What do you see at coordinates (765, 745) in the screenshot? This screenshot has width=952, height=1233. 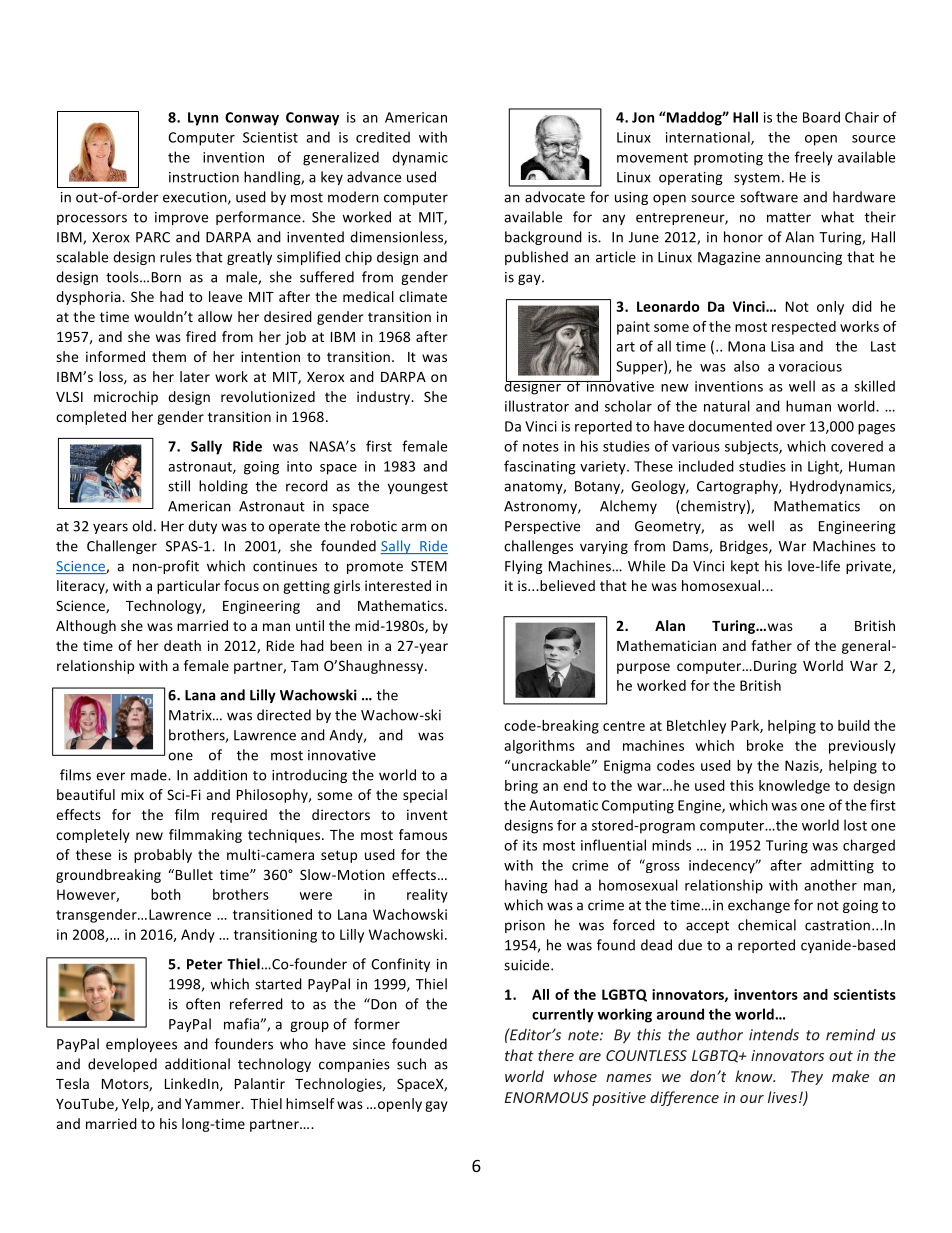 I see `broke` at bounding box center [765, 745].
